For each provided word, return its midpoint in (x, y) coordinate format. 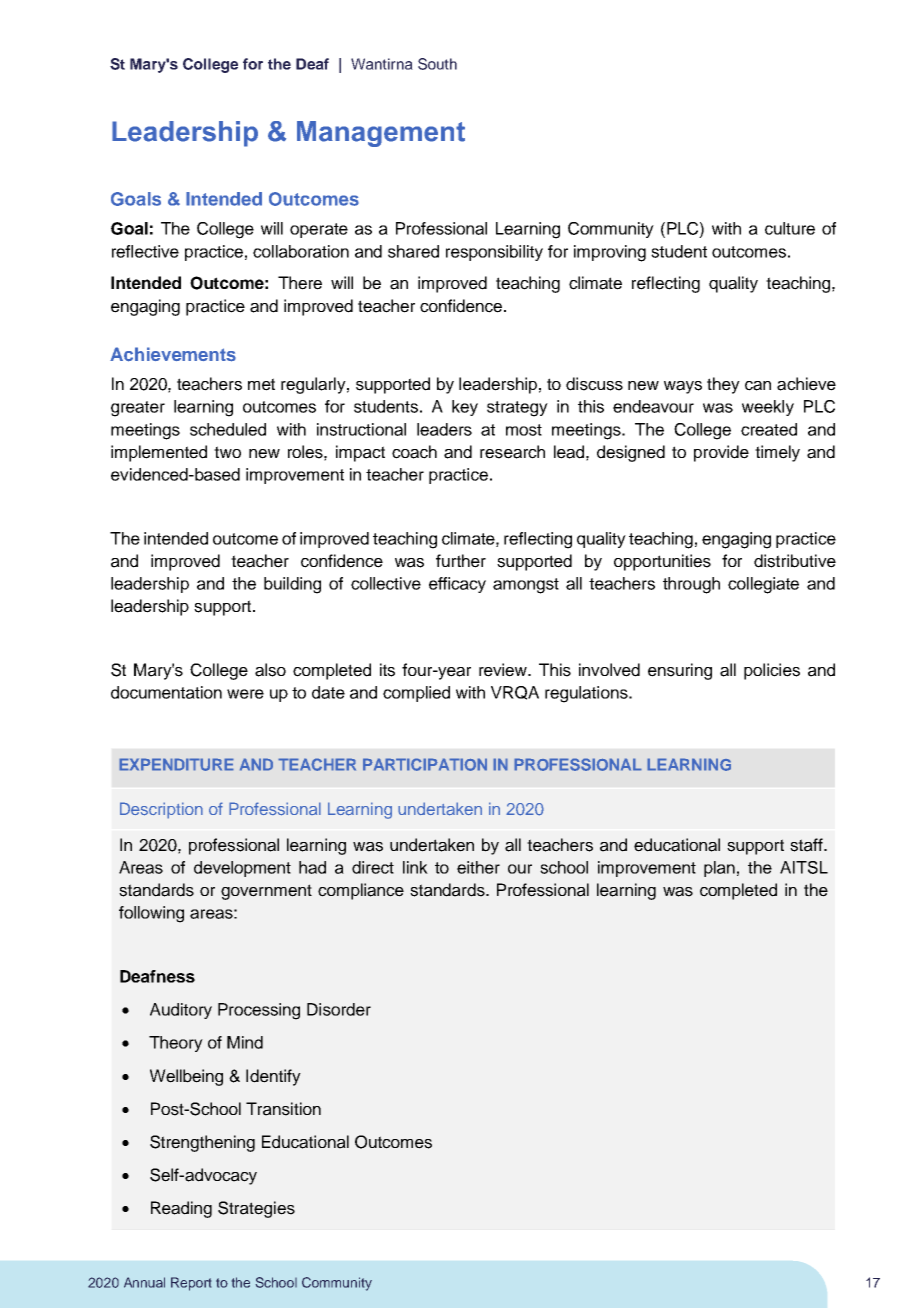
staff (807, 845)
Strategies (256, 1209)
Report (191, 1284)
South (437, 64)
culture (790, 228)
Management (381, 134)
